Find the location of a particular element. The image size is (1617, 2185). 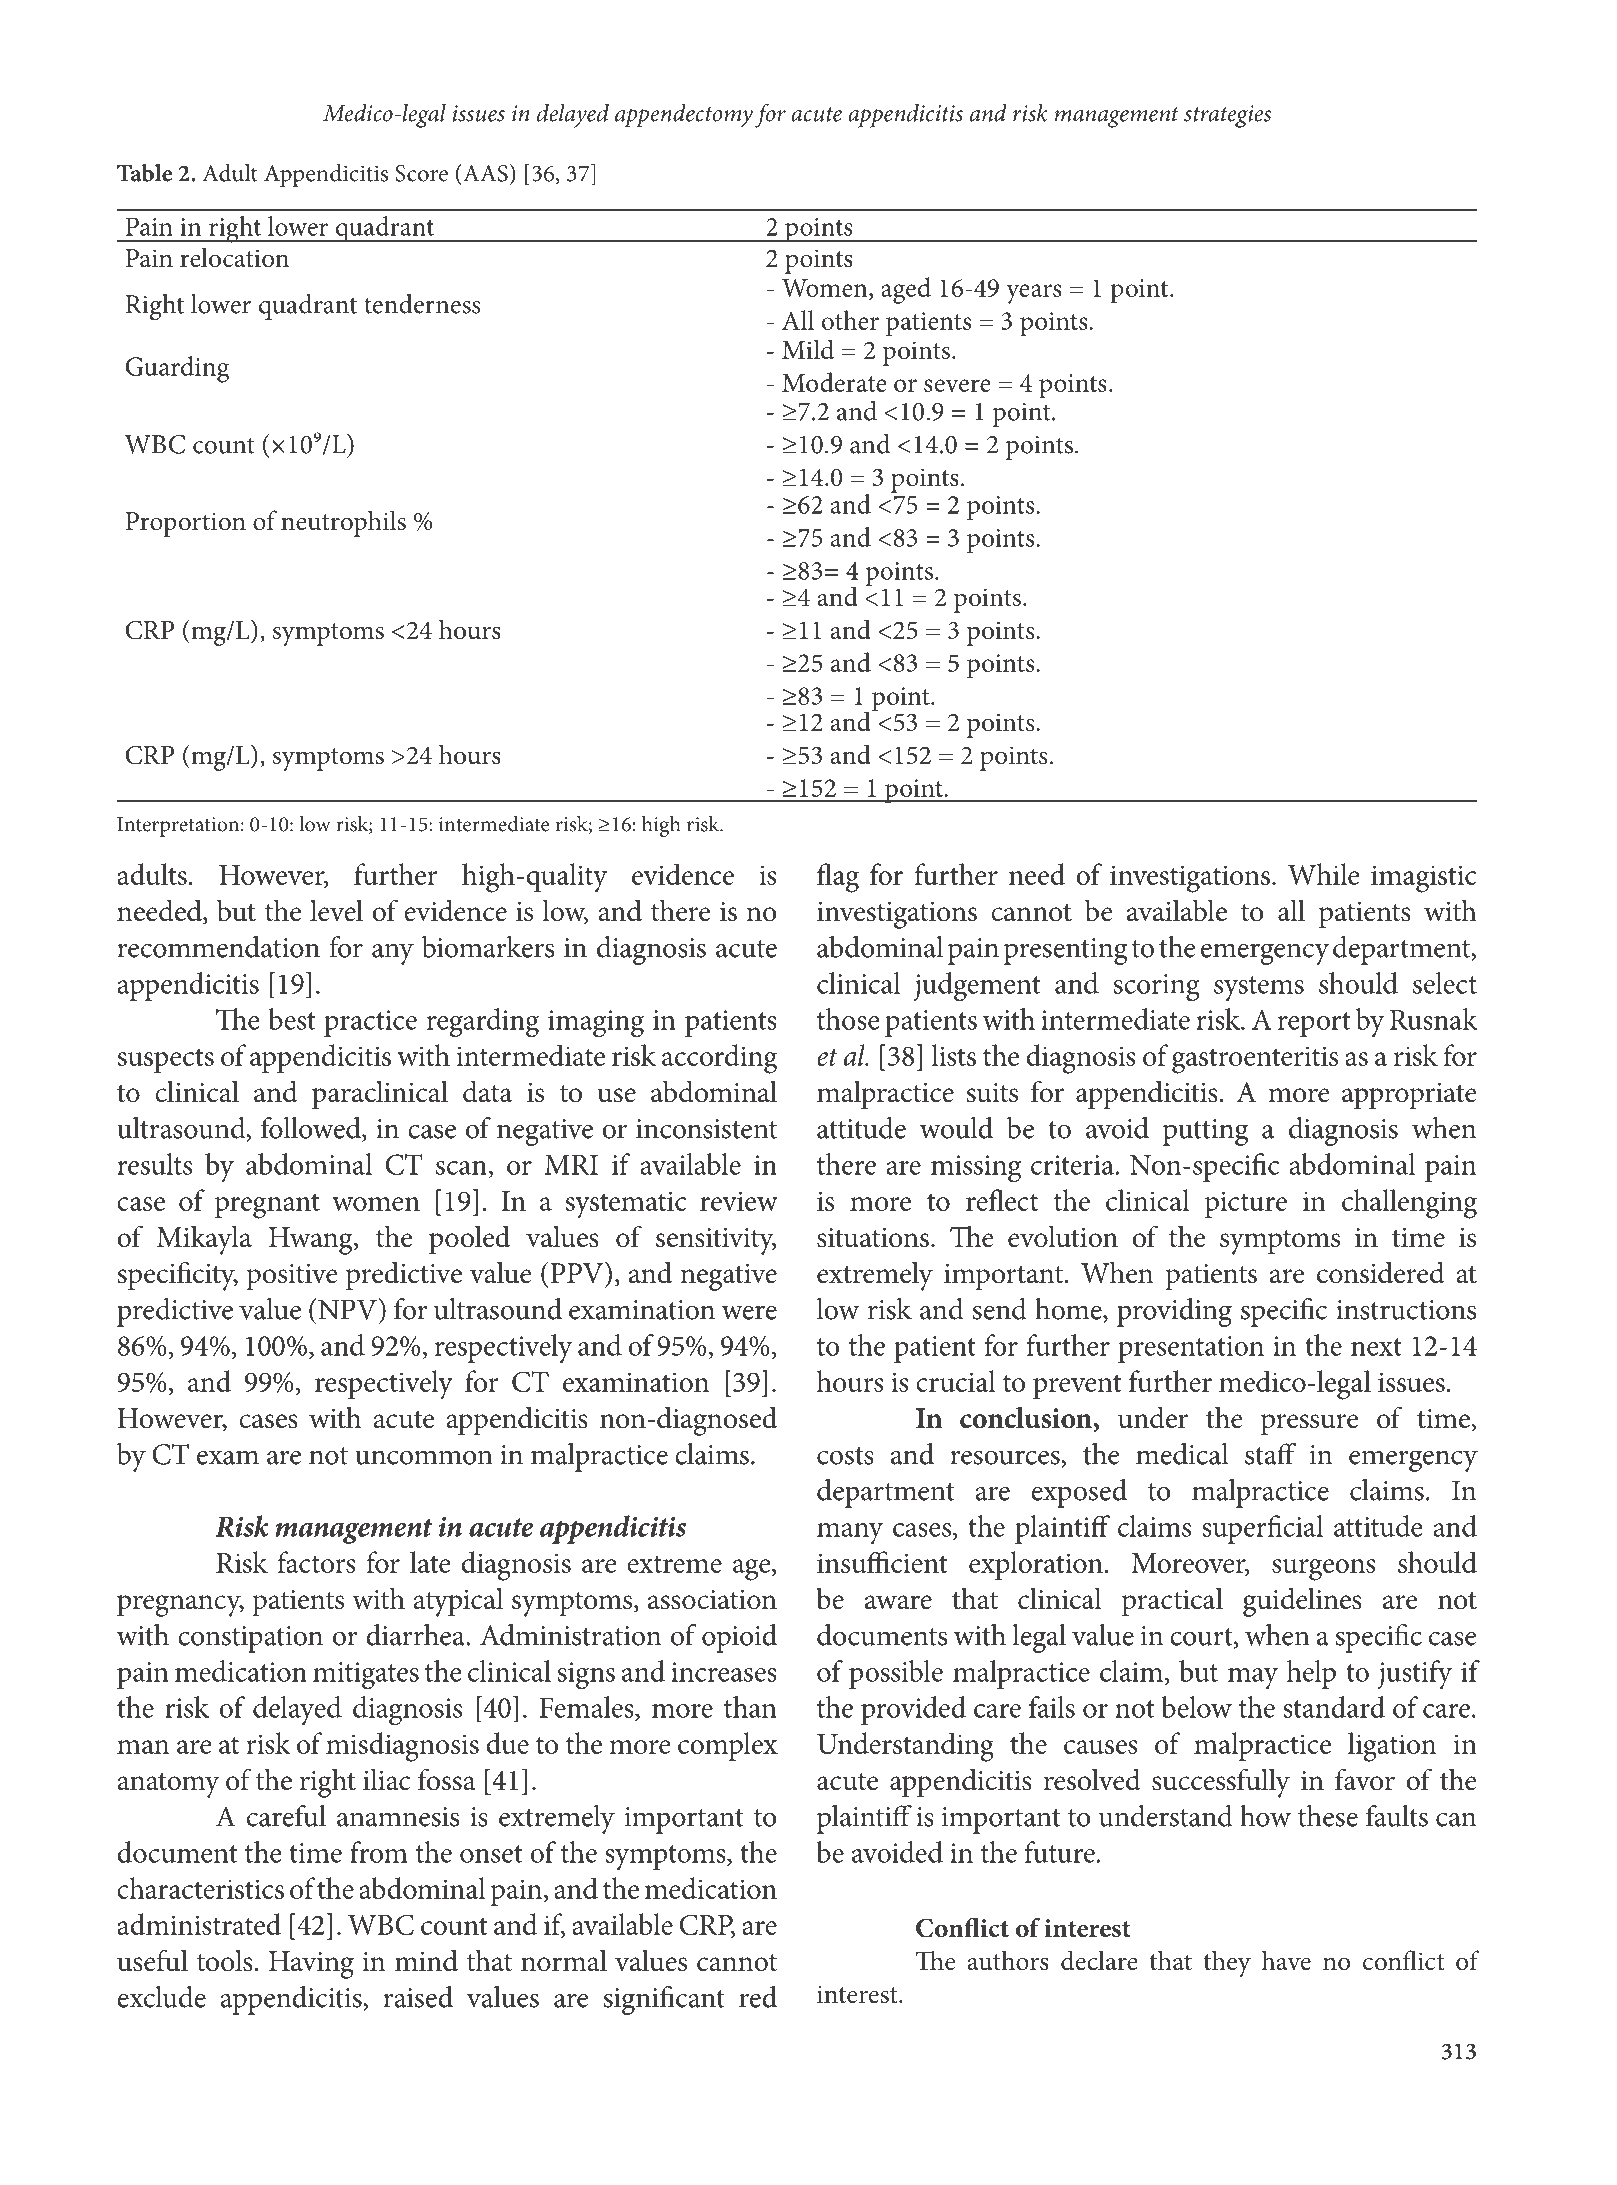

appendectomy is located at coordinates (684, 116).
